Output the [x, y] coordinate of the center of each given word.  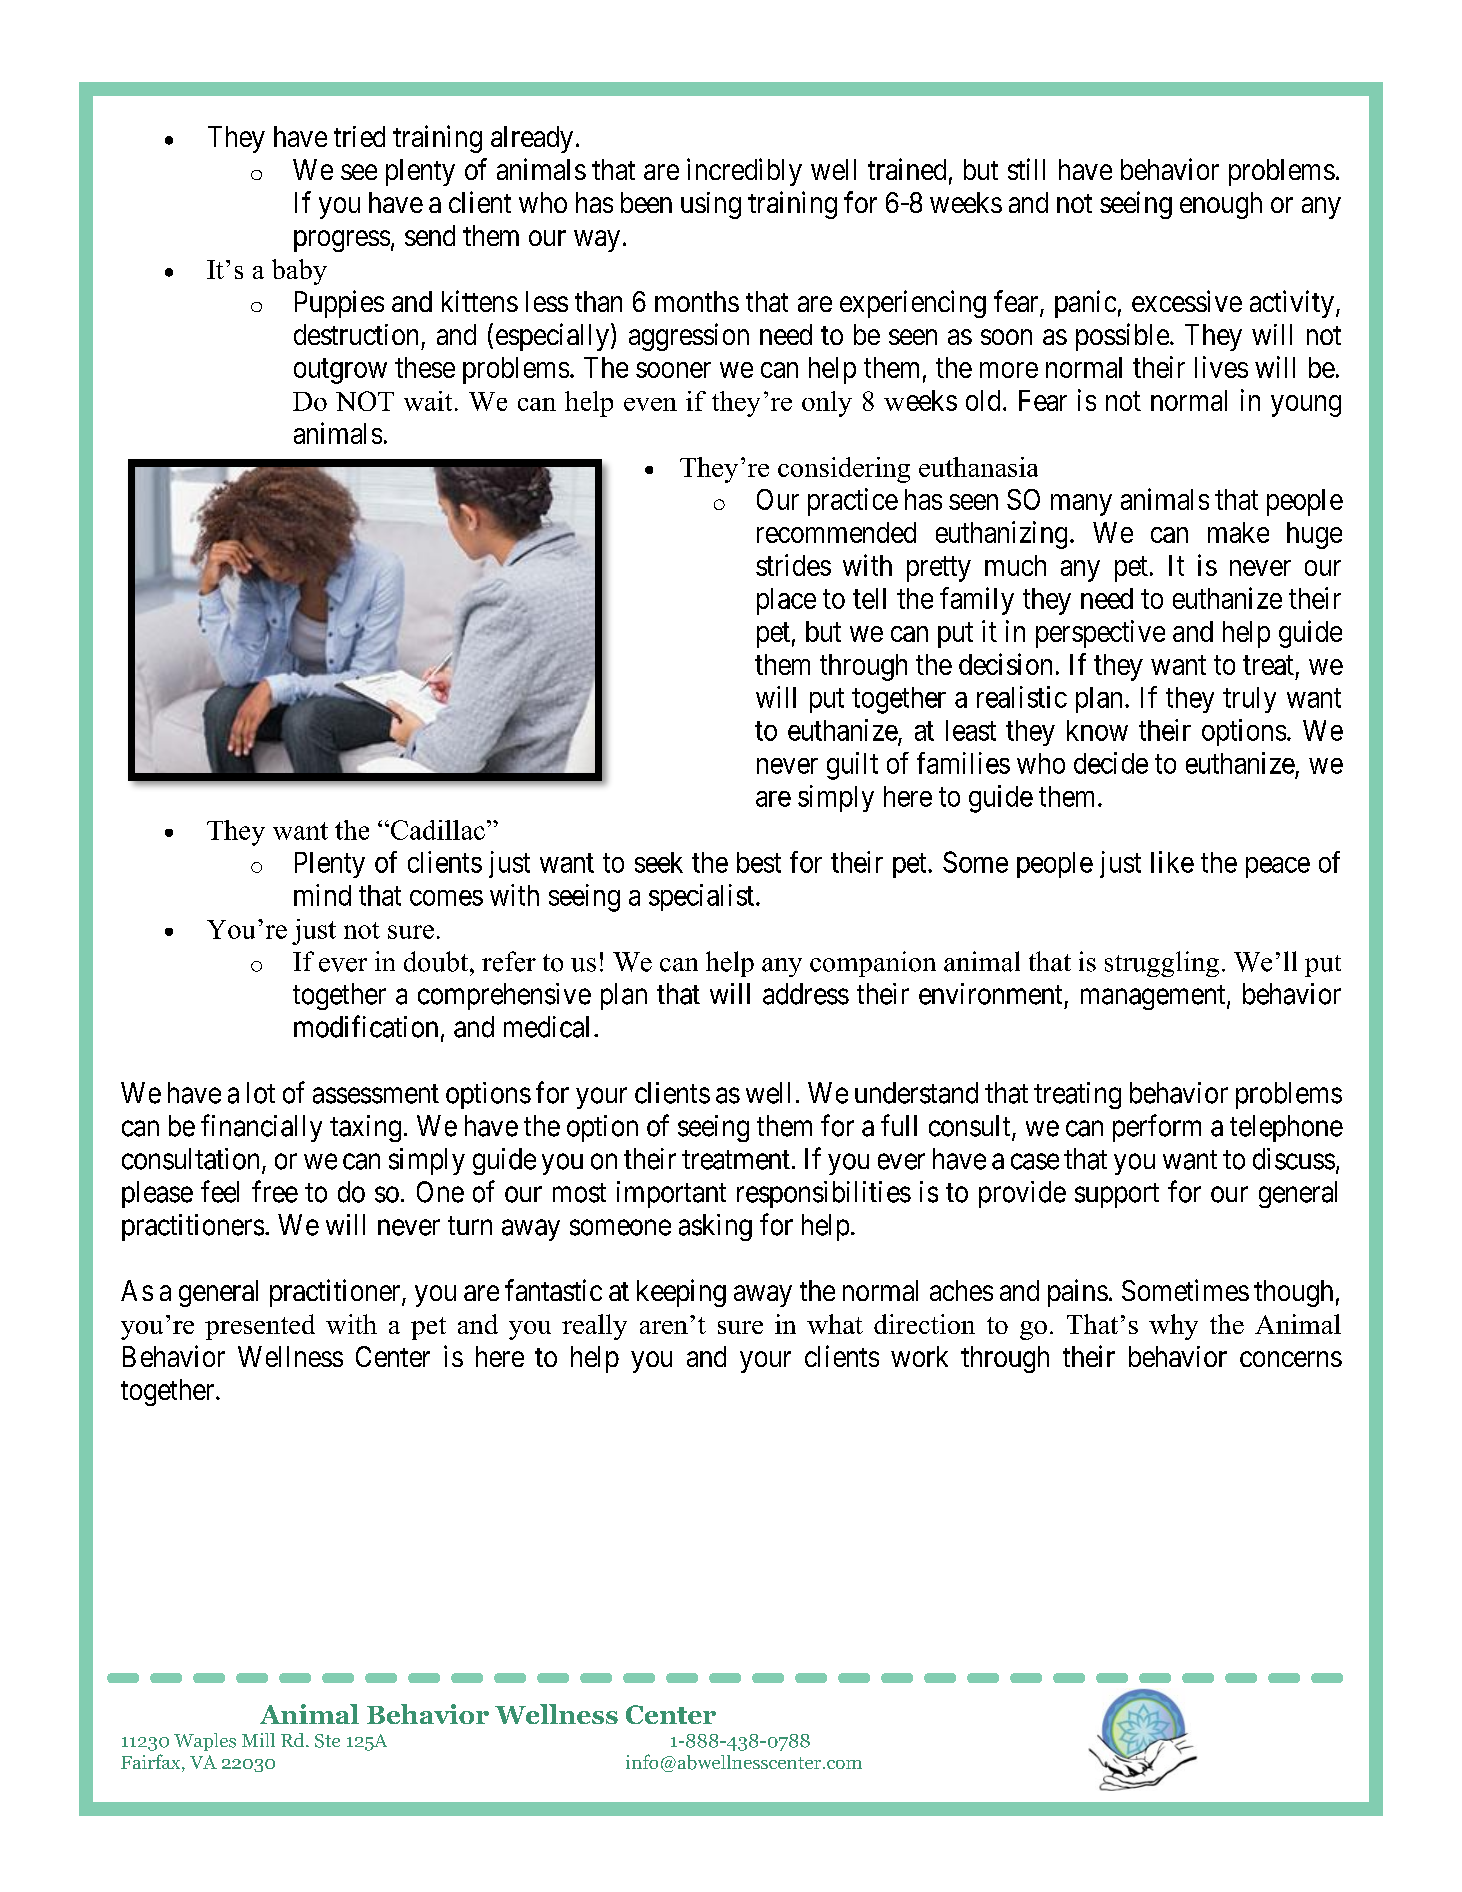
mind [322, 895]
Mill [258, 1740]
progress [342, 241]
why [1173, 1327]
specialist [703, 897]
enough [1221, 205]
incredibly [744, 172]
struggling [1162, 964]
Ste [327, 1741]
